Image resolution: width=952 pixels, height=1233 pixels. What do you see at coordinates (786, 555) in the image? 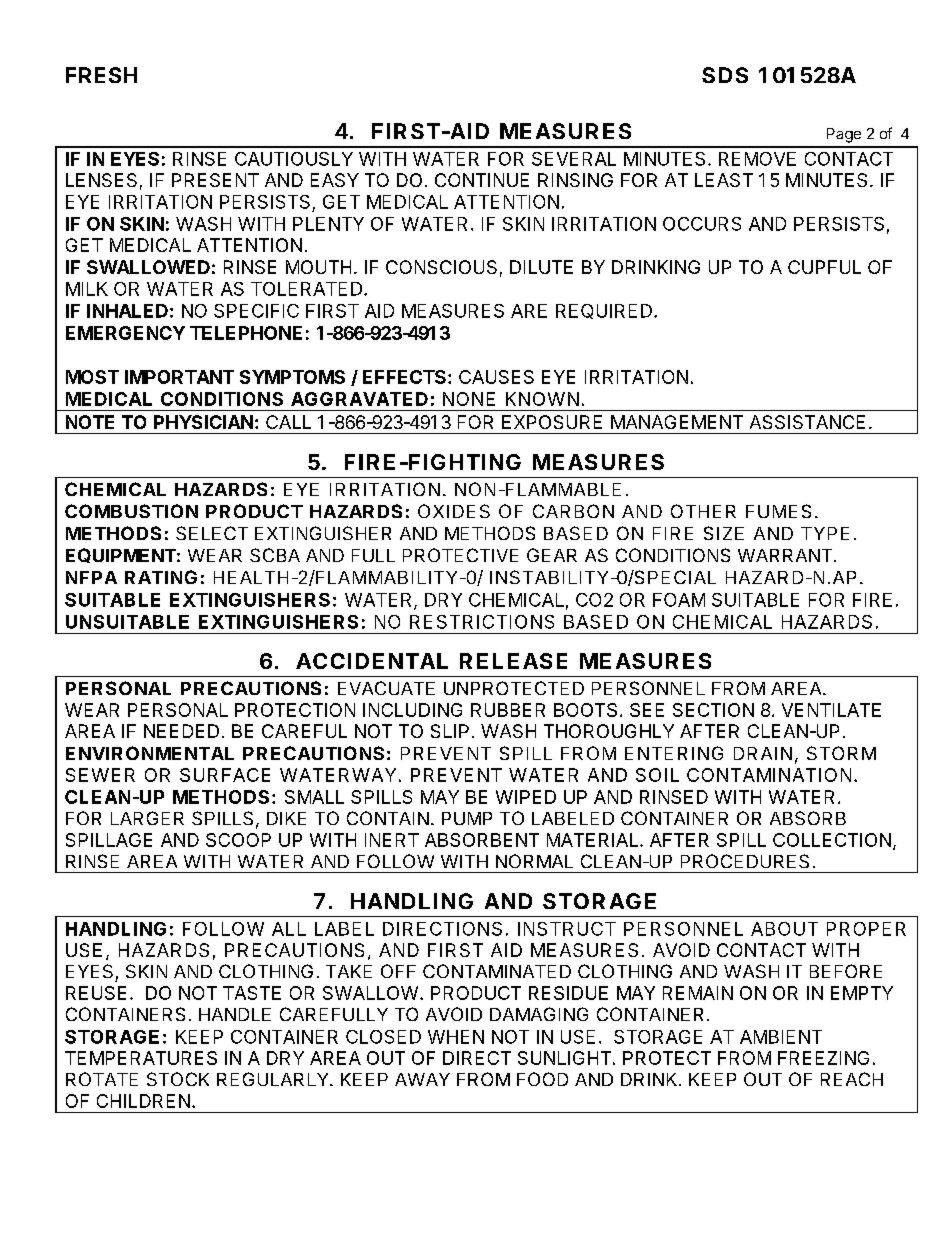
I see `WARRANT` at bounding box center [786, 555].
